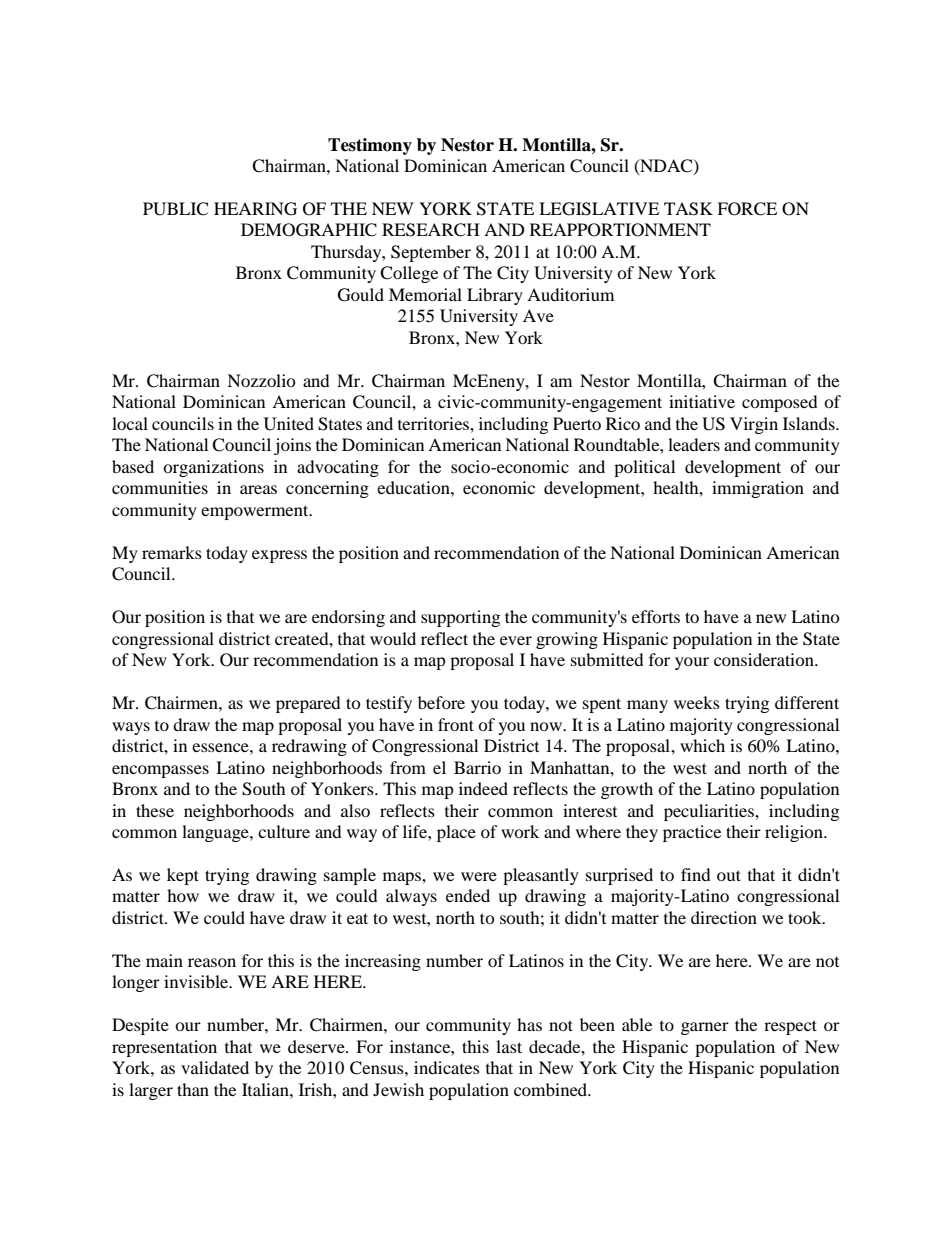 Image resolution: width=952 pixels, height=1233 pixels. What do you see at coordinates (747, 209) in the screenshot?
I see `FORCE` at bounding box center [747, 209].
